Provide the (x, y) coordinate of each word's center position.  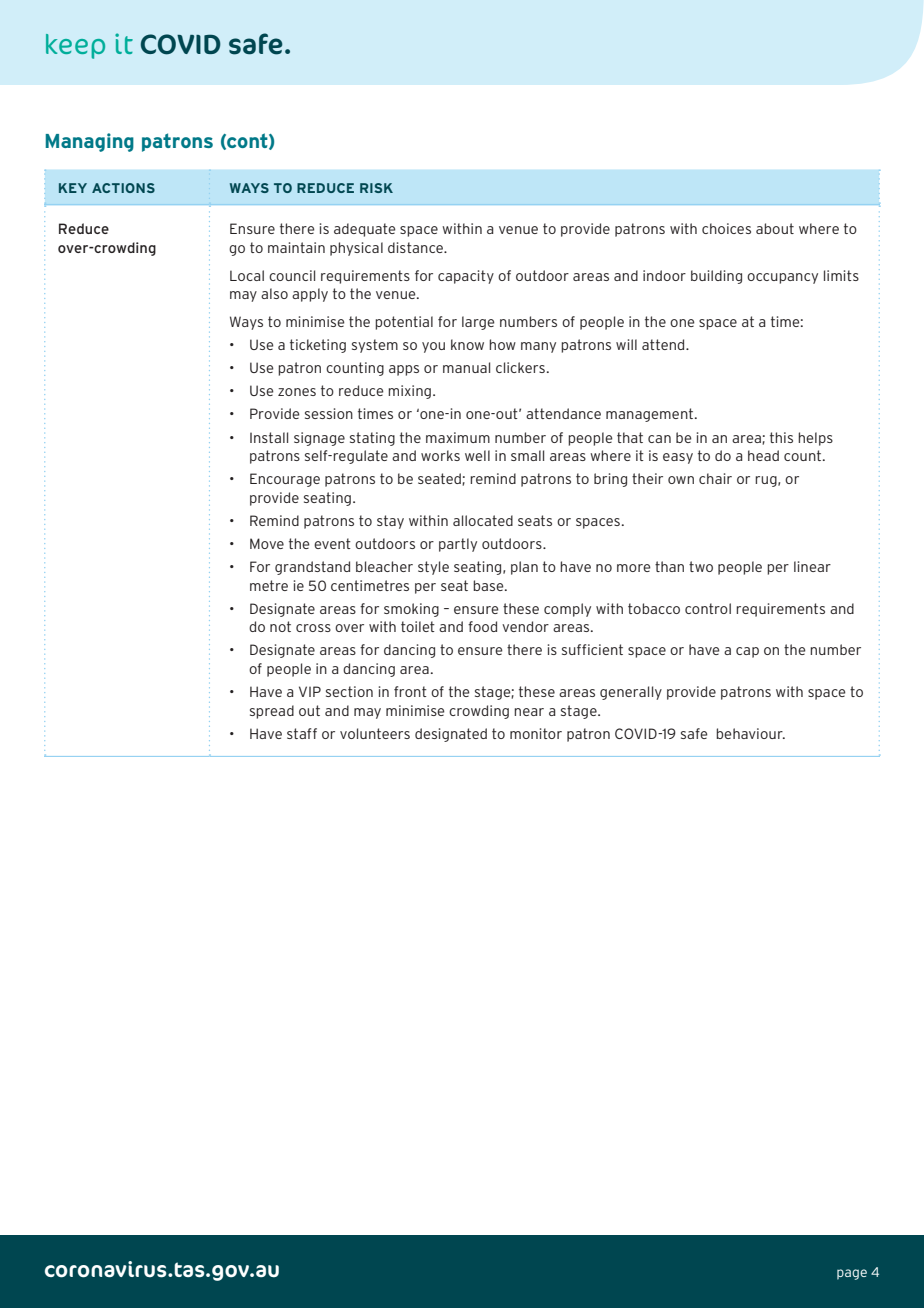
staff (302, 733)
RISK (376, 188)
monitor (536, 733)
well (477, 455)
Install (269, 437)
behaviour (750, 733)
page (852, 1274)
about (775, 228)
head (763, 455)
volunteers (375, 733)
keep (75, 46)
